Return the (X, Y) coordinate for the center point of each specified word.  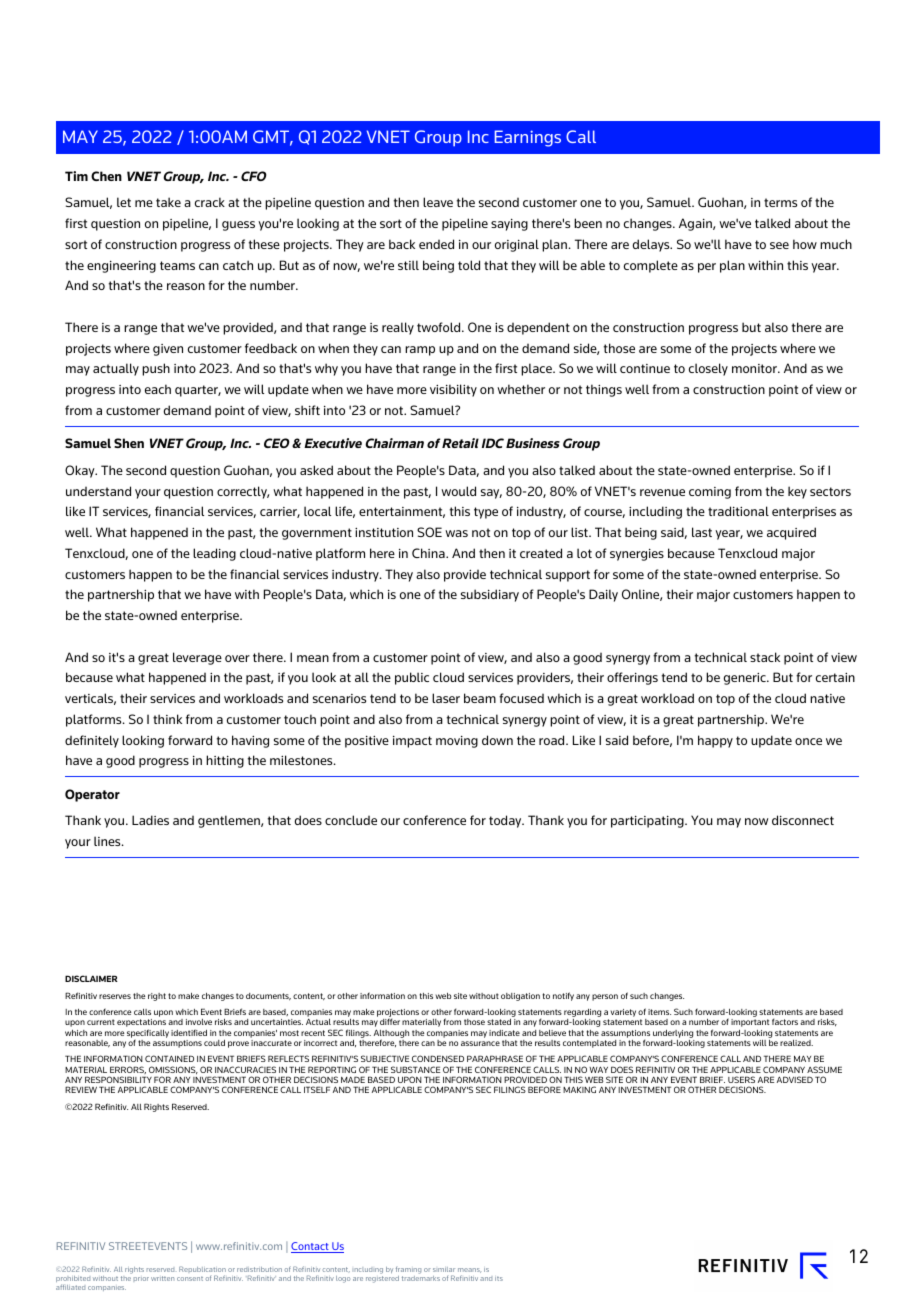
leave (438, 202)
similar (444, 1269)
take (168, 202)
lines (108, 841)
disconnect (803, 820)
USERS (741, 1079)
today (506, 821)
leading (214, 554)
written (162, 1278)
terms (780, 202)
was (456, 533)
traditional (738, 511)
